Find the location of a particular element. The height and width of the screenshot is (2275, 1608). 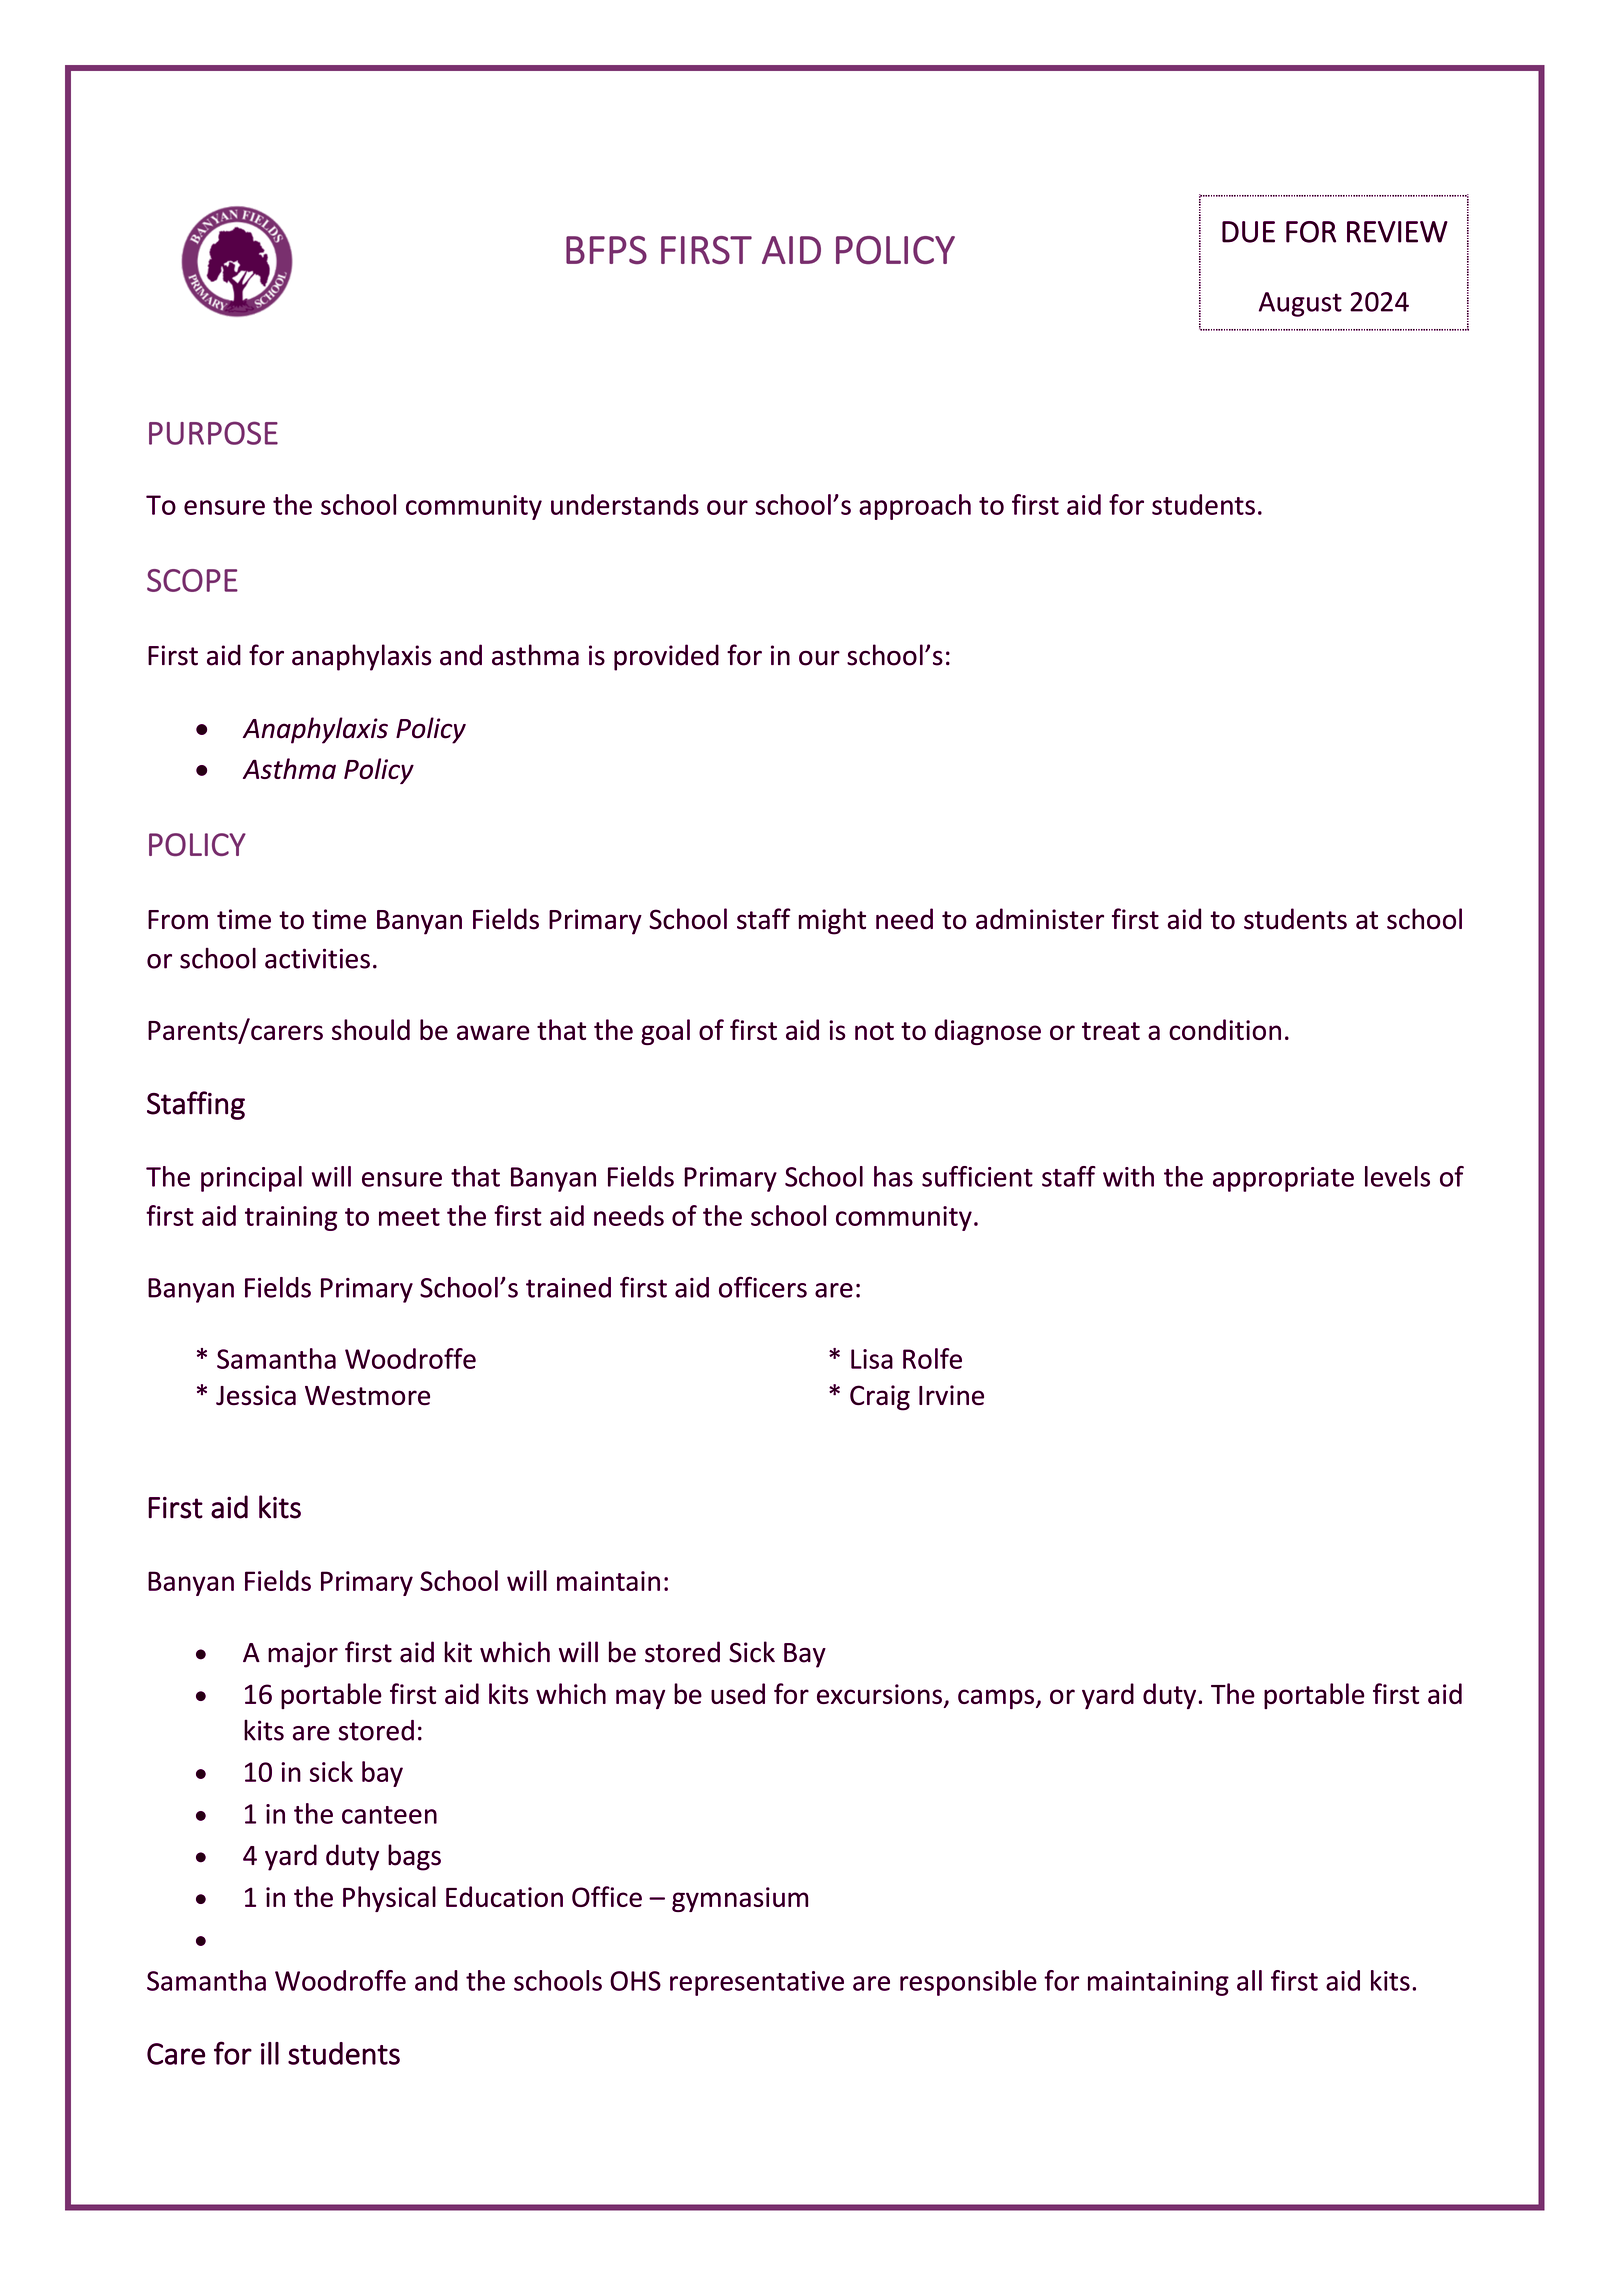

all is located at coordinates (1249, 1980).
